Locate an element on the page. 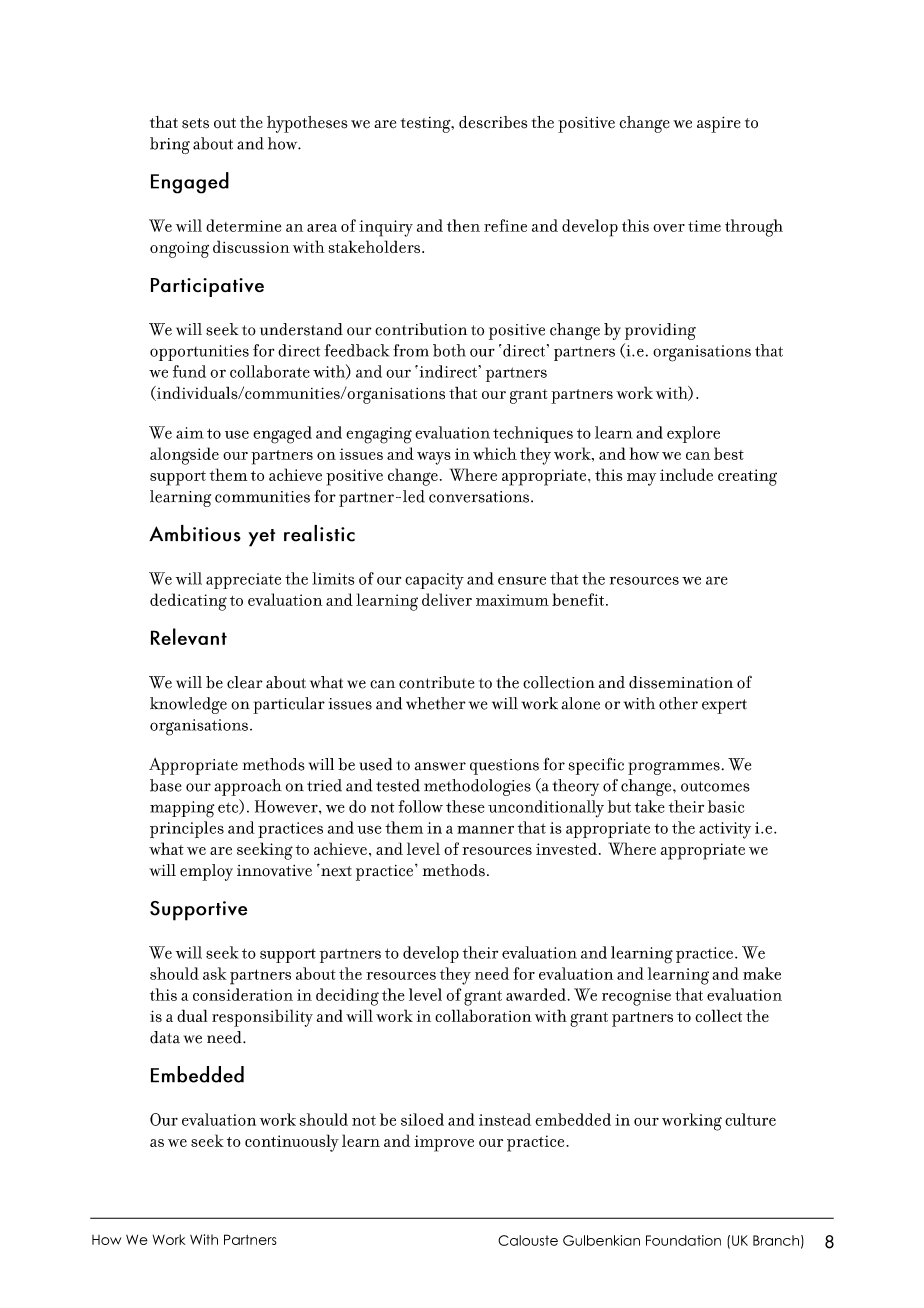 Image resolution: width=924 pixels, height=1308 pixels. dissemination is located at coordinates (681, 682).
